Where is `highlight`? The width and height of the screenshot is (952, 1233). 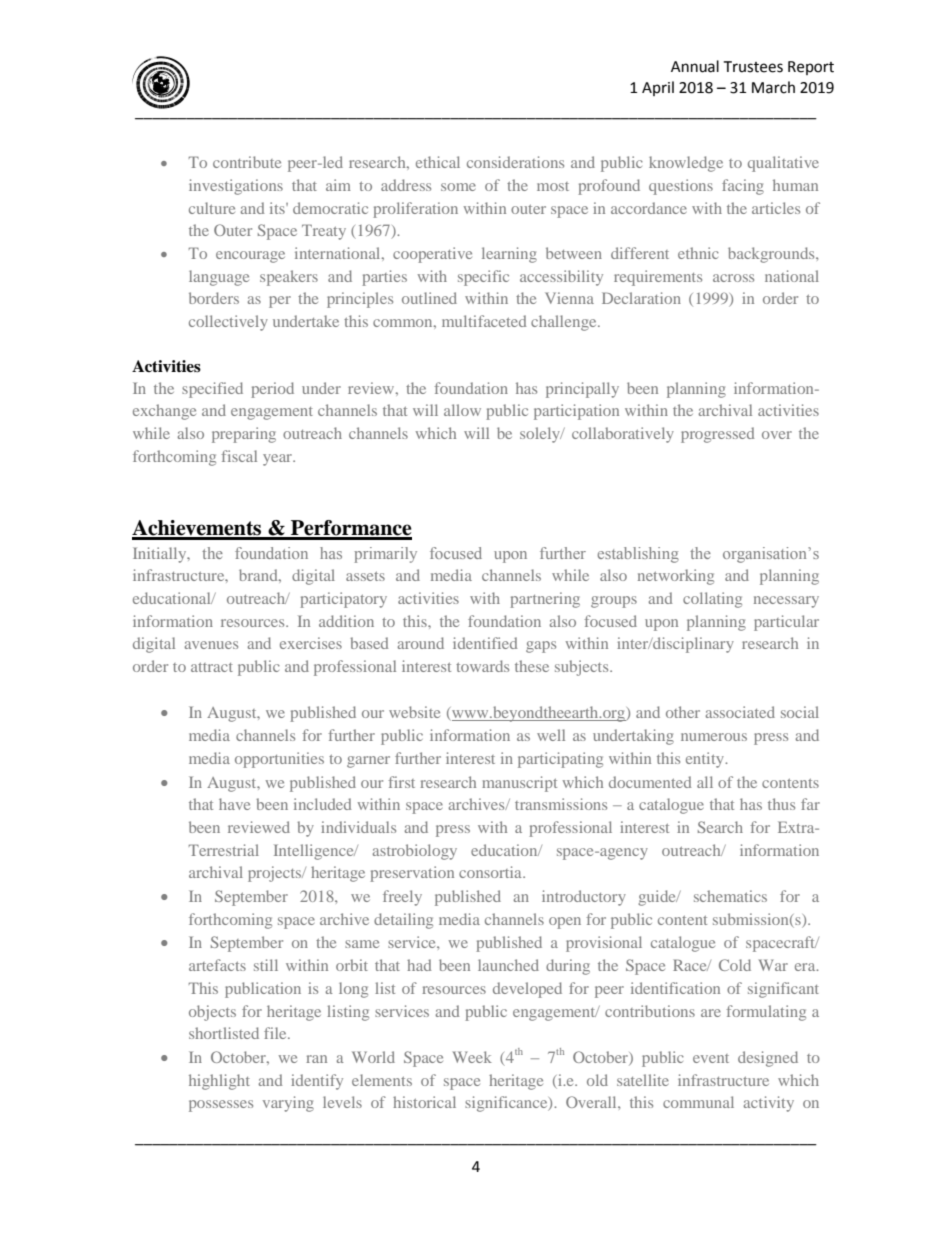 highlight is located at coordinates (219, 1082).
